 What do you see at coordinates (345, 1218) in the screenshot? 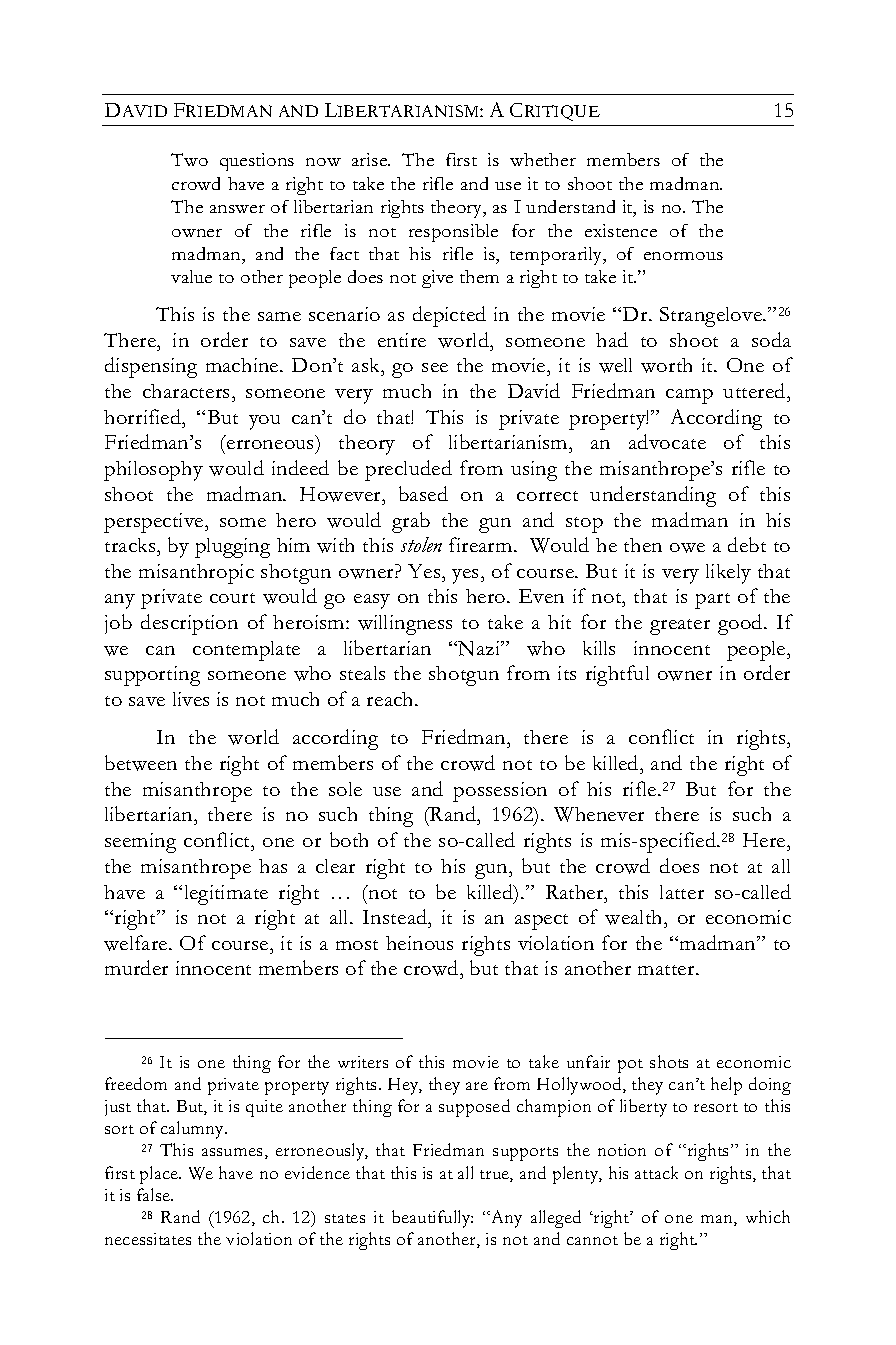
I see `states` at bounding box center [345, 1218].
